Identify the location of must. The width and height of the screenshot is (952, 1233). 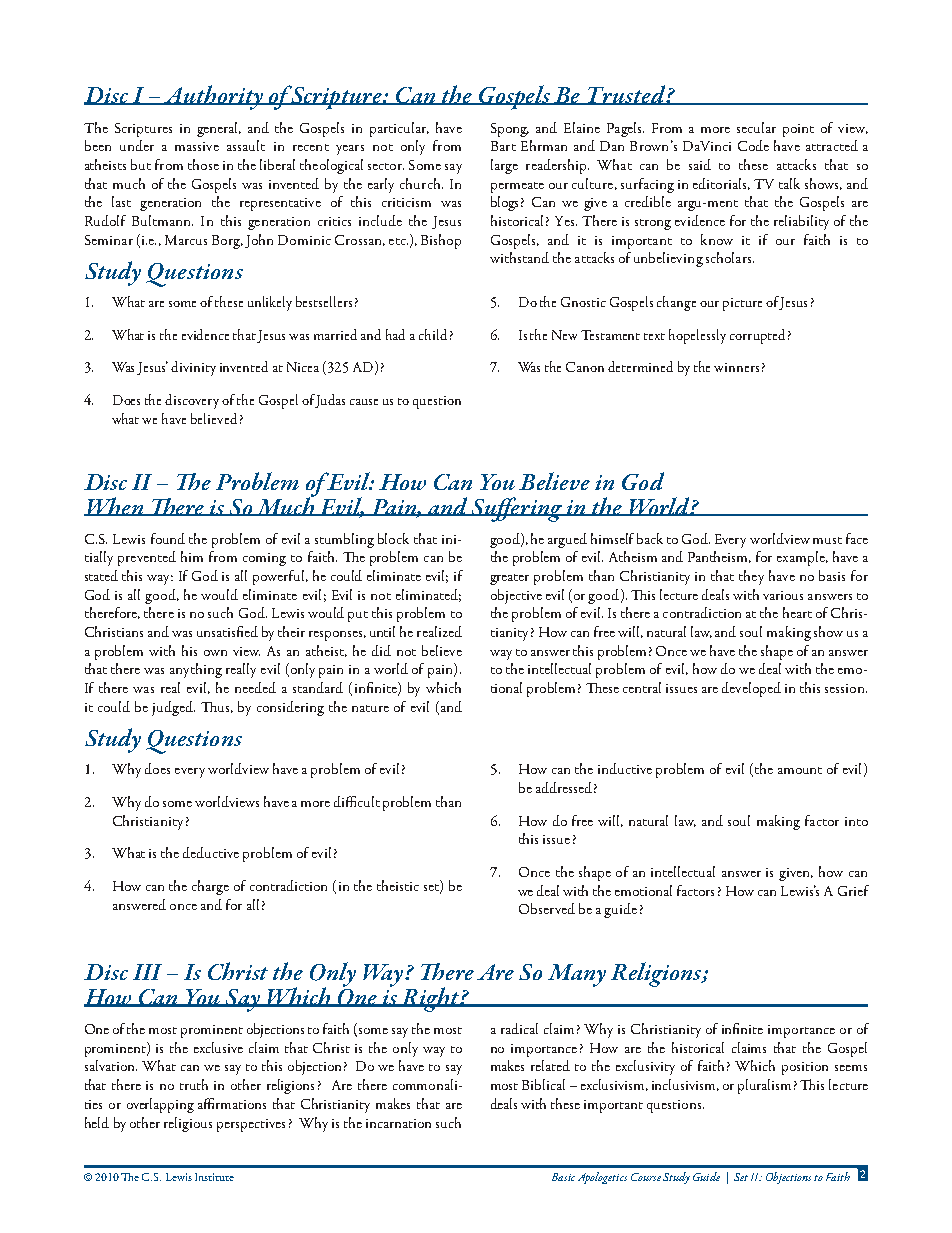
(827, 540).
